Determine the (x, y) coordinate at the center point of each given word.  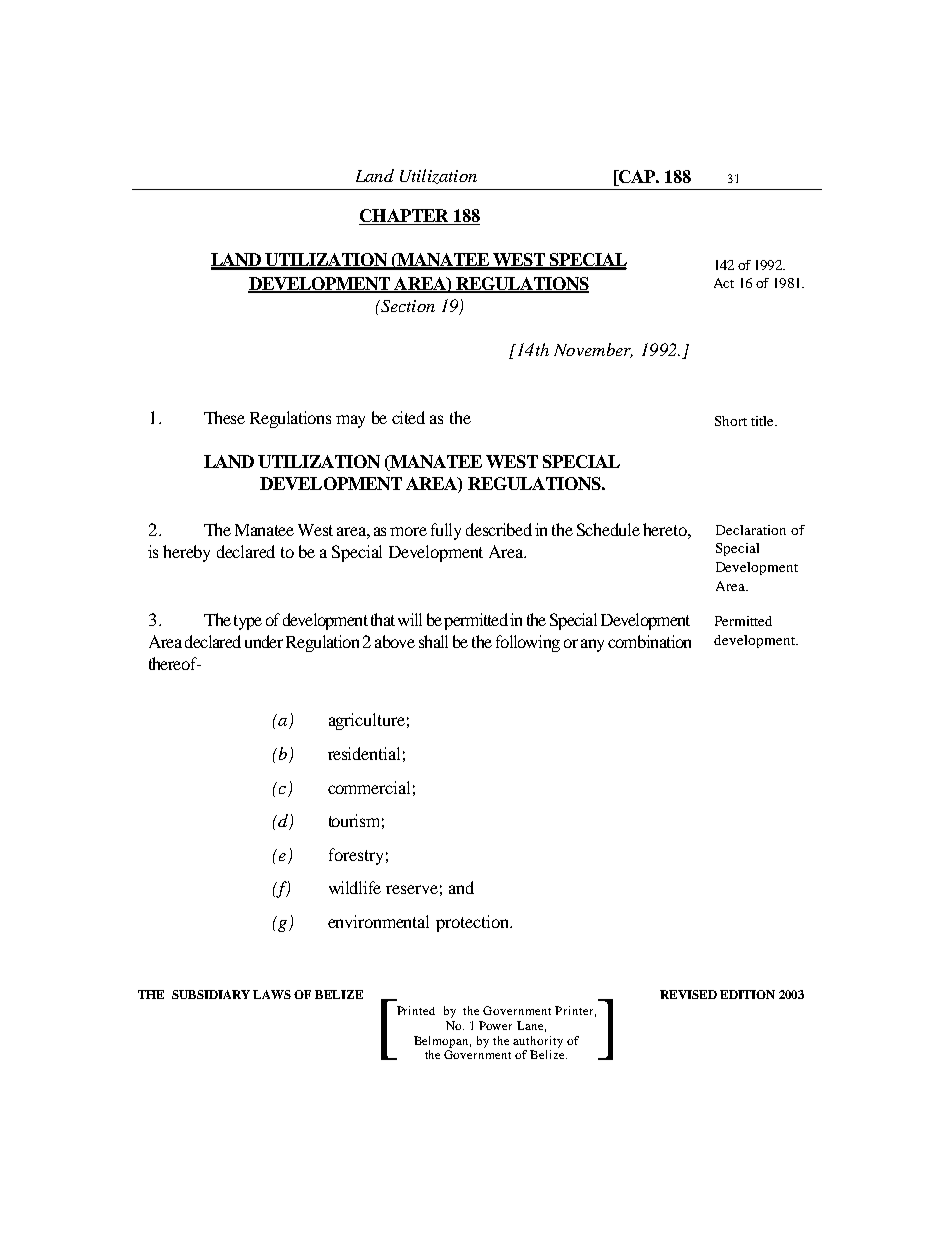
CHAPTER (405, 217)
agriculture (367, 721)
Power (495, 1025)
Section (406, 306)
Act (724, 283)
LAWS (272, 994)
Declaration (751, 530)
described (499, 529)
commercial (369, 787)
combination (649, 641)
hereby (186, 553)
